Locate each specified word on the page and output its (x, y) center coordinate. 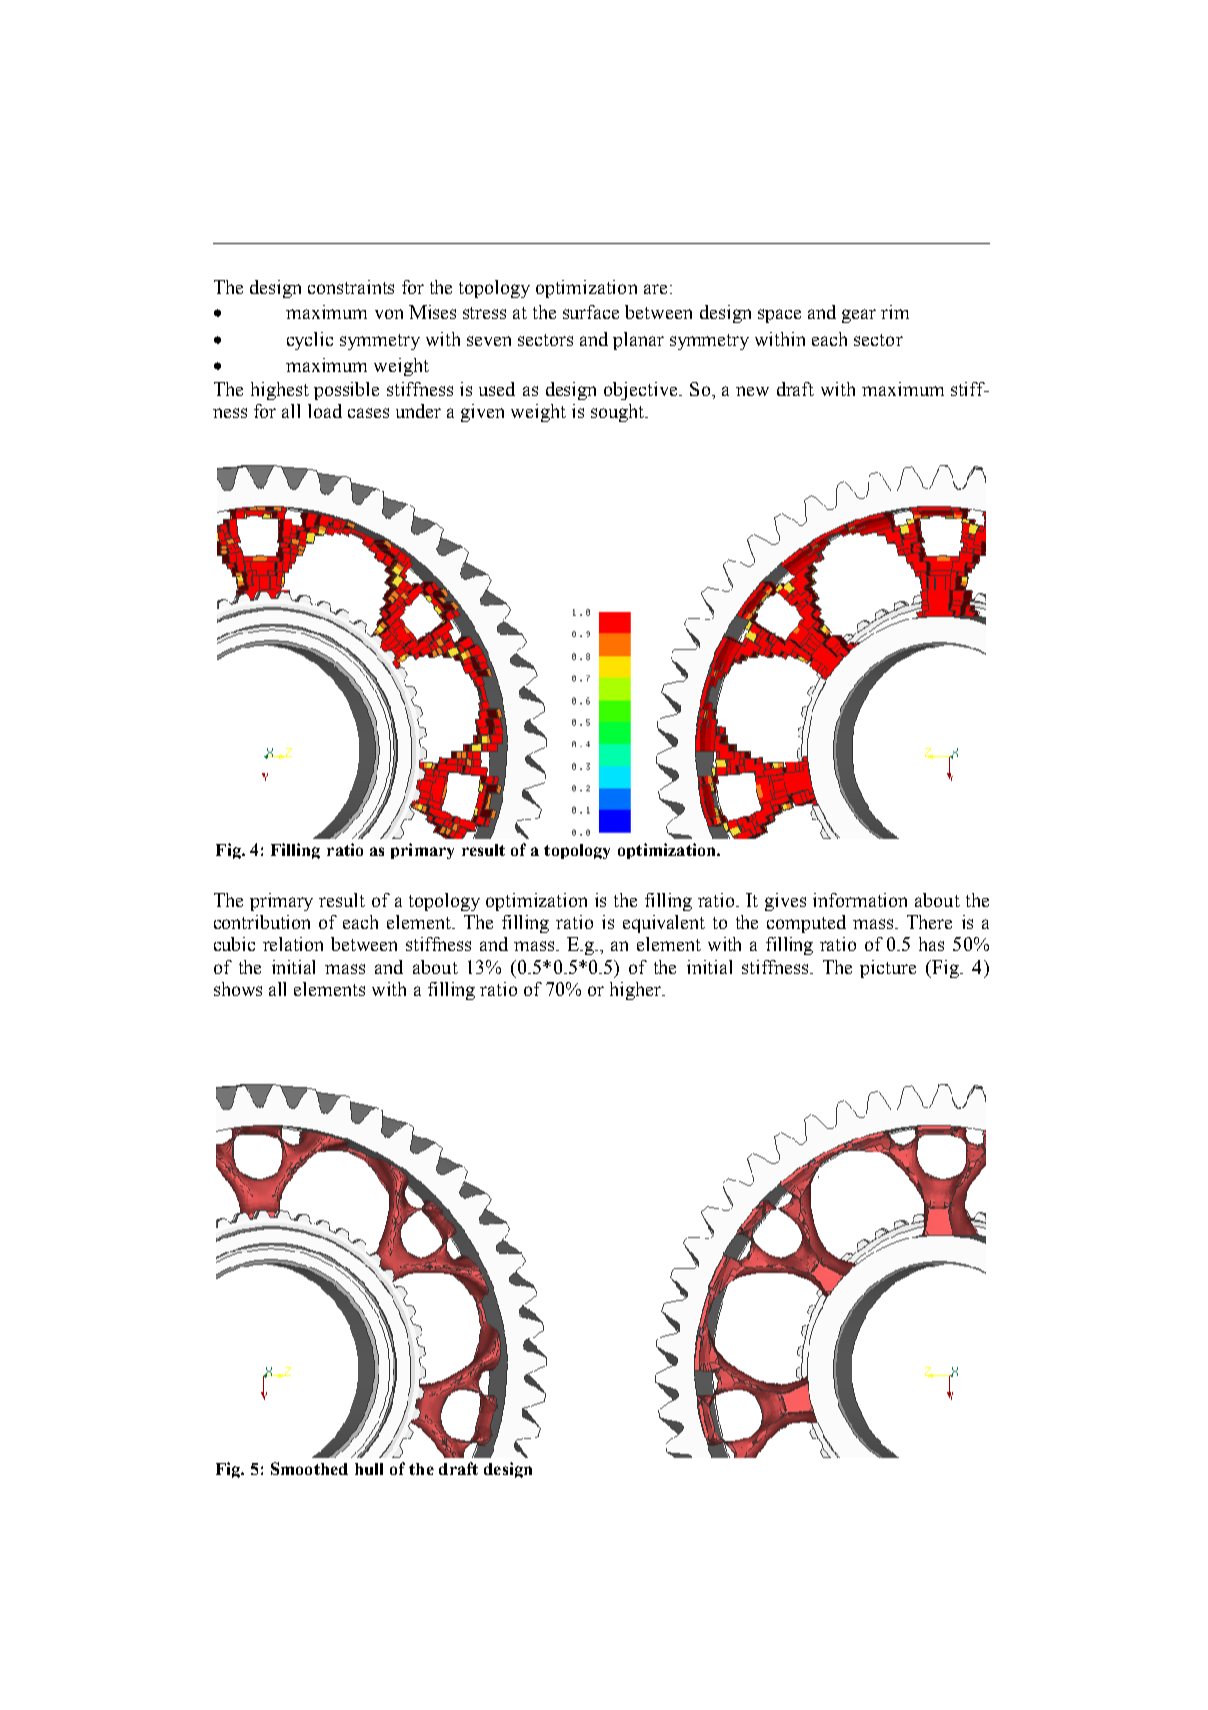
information (860, 900)
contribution (262, 922)
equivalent (664, 924)
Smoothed (309, 1468)
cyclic (310, 341)
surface (591, 312)
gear (859, 316)
